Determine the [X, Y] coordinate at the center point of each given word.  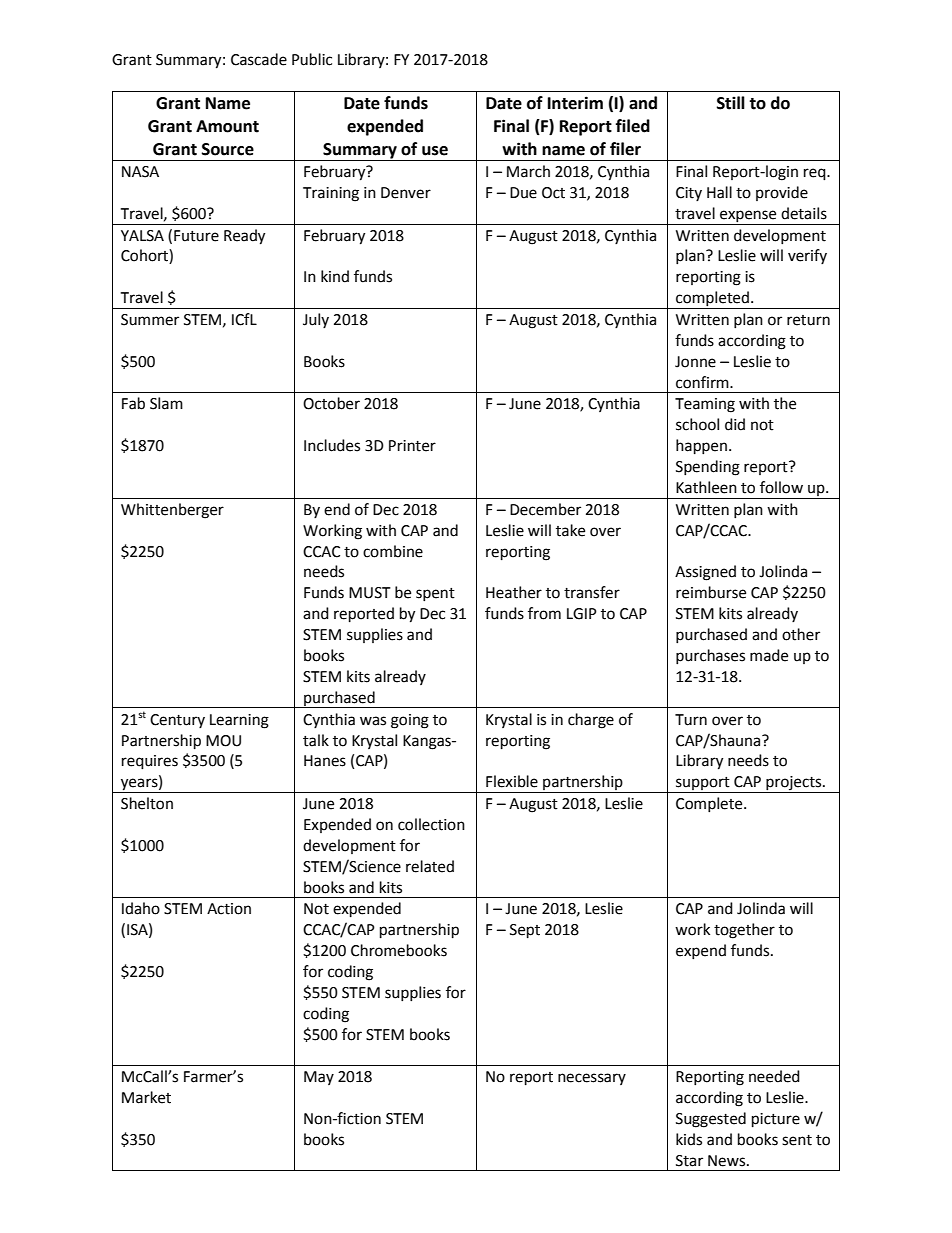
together [744, 931]
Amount [227, 126]
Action [229, 909]
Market [146, 1097]
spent [435, 594]
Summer [150, 320]
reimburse [711, 592]
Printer [412, 446]
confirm [703, 382]
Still [731, 103]
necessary [592, 1079]
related [430, 866]
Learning [239, 721]
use [435, 151]
